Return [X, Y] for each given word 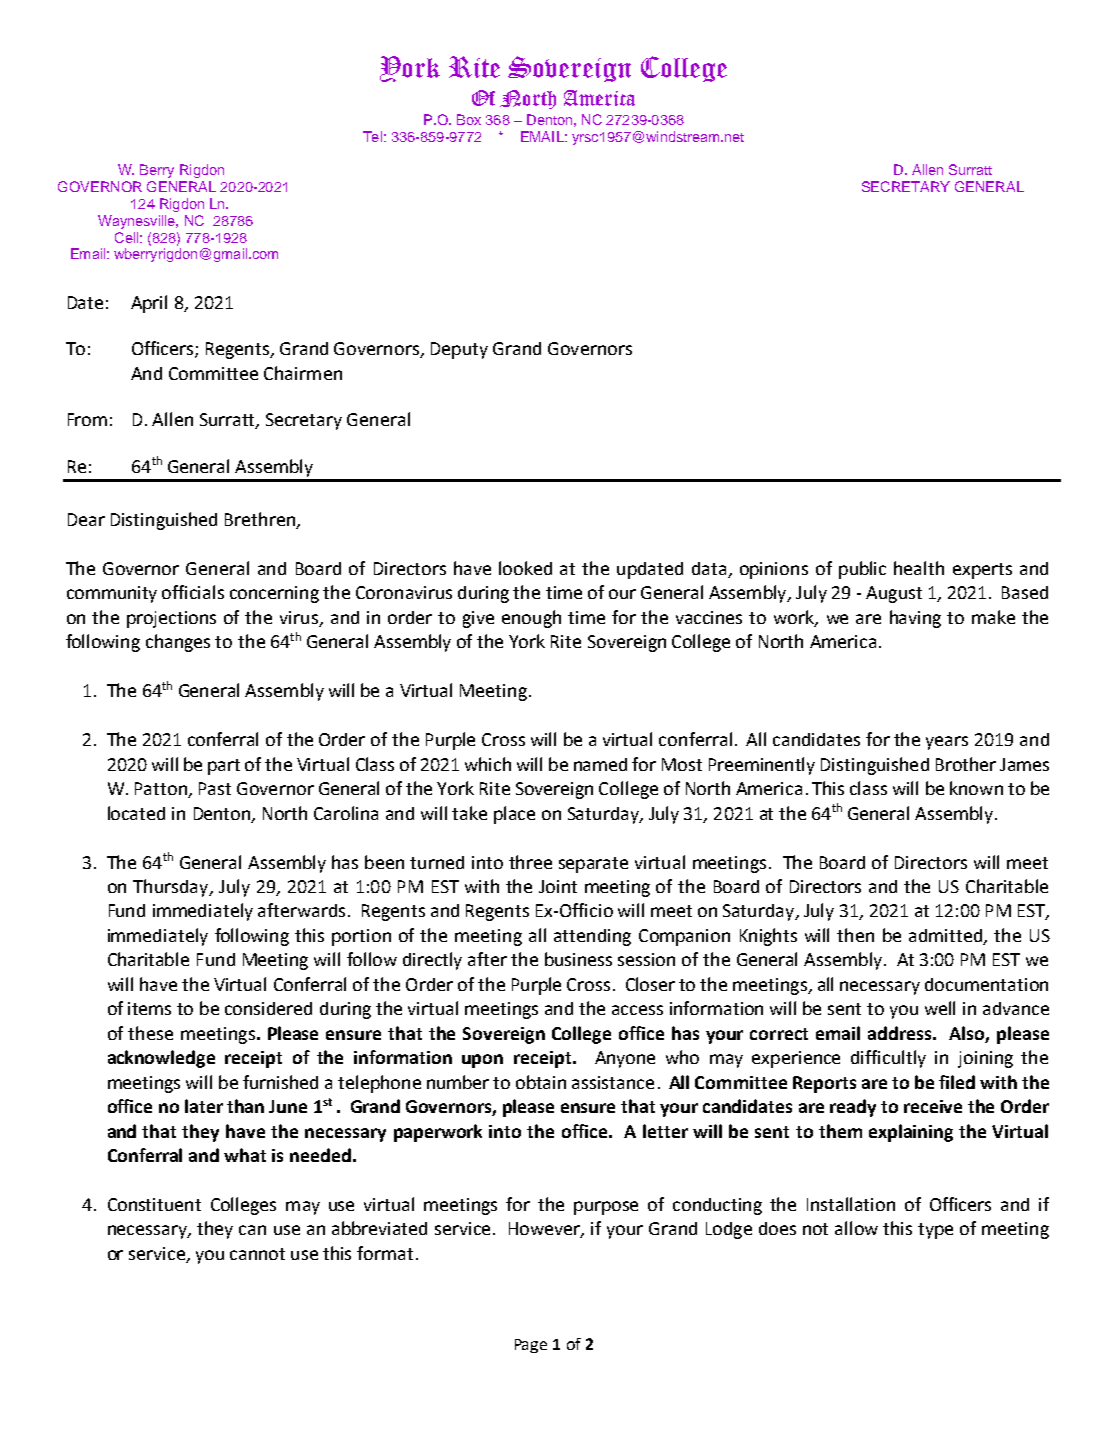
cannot [257, 1254]
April [149, 304]
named [600, 764]
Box [469, 119]
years [947, 743]
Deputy [459, 350]
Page [531, 1346]
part [224, 767]
